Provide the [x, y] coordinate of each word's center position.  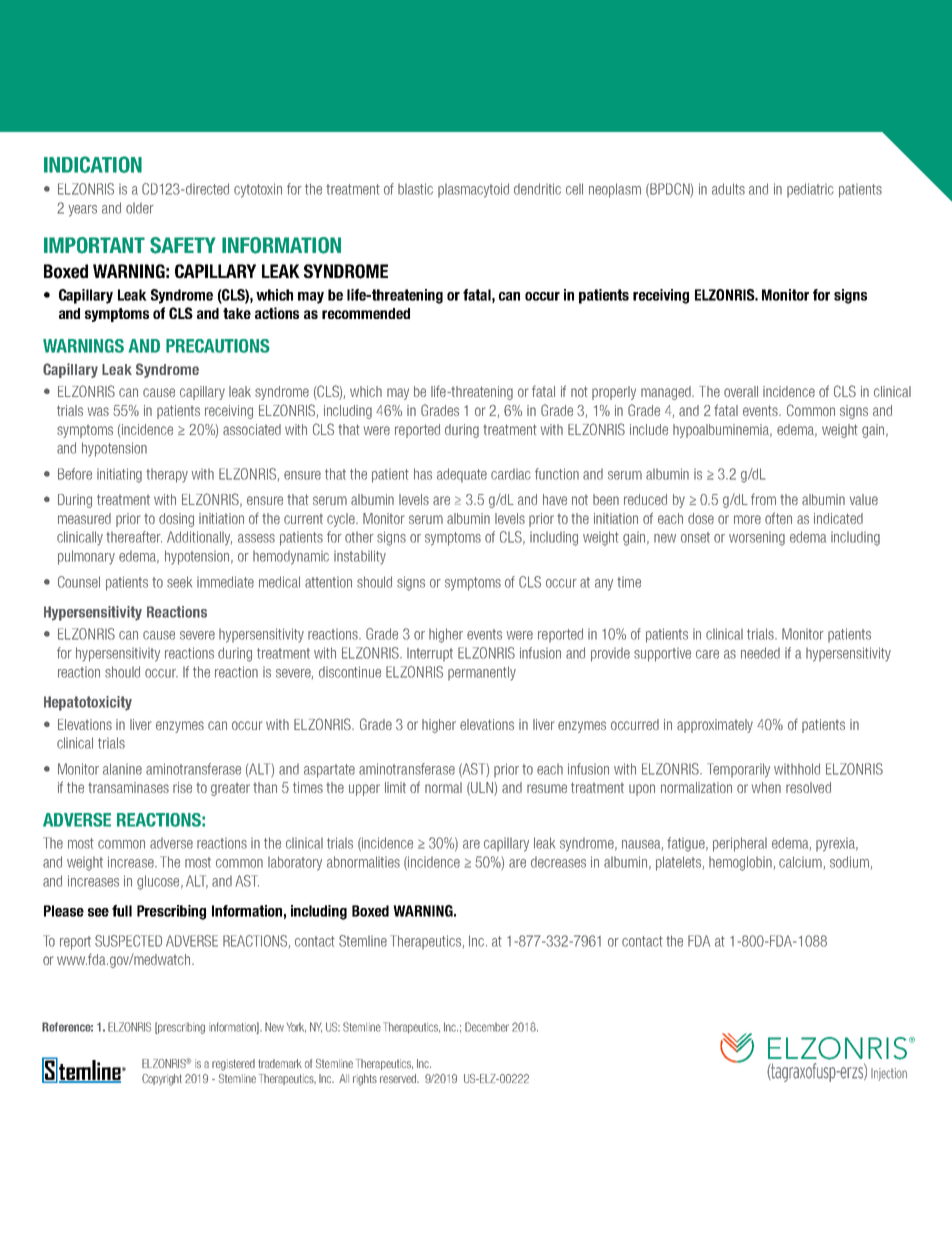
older [140, 208]
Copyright [162, 1080]
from [763, 499]
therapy [167, 476]
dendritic [537, 189]
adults [728, 189]
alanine [122, 769]
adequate [462, 475]
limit [395, 787]
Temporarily [738, 770]
